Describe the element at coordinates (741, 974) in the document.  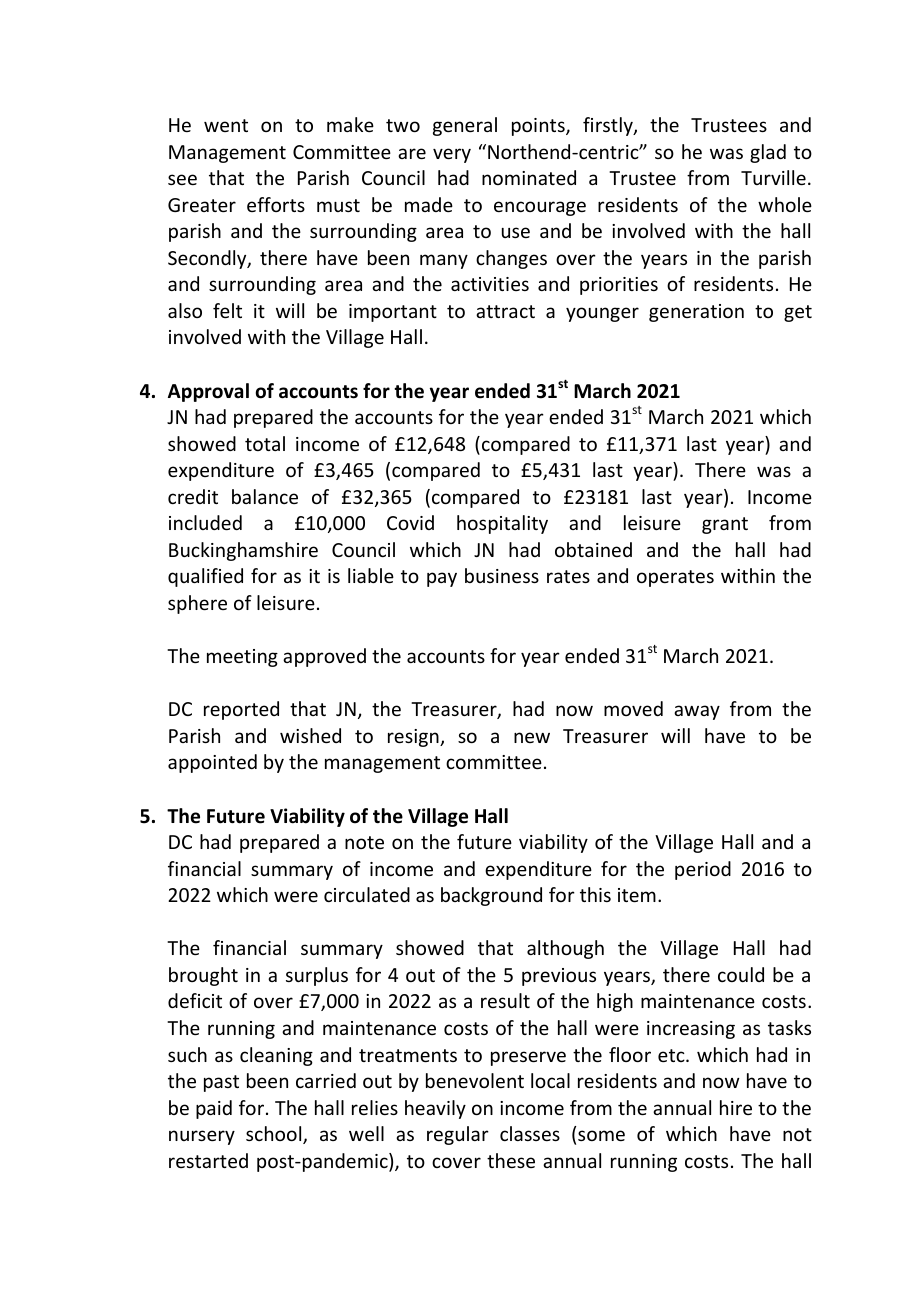
I see `could` at that location.
